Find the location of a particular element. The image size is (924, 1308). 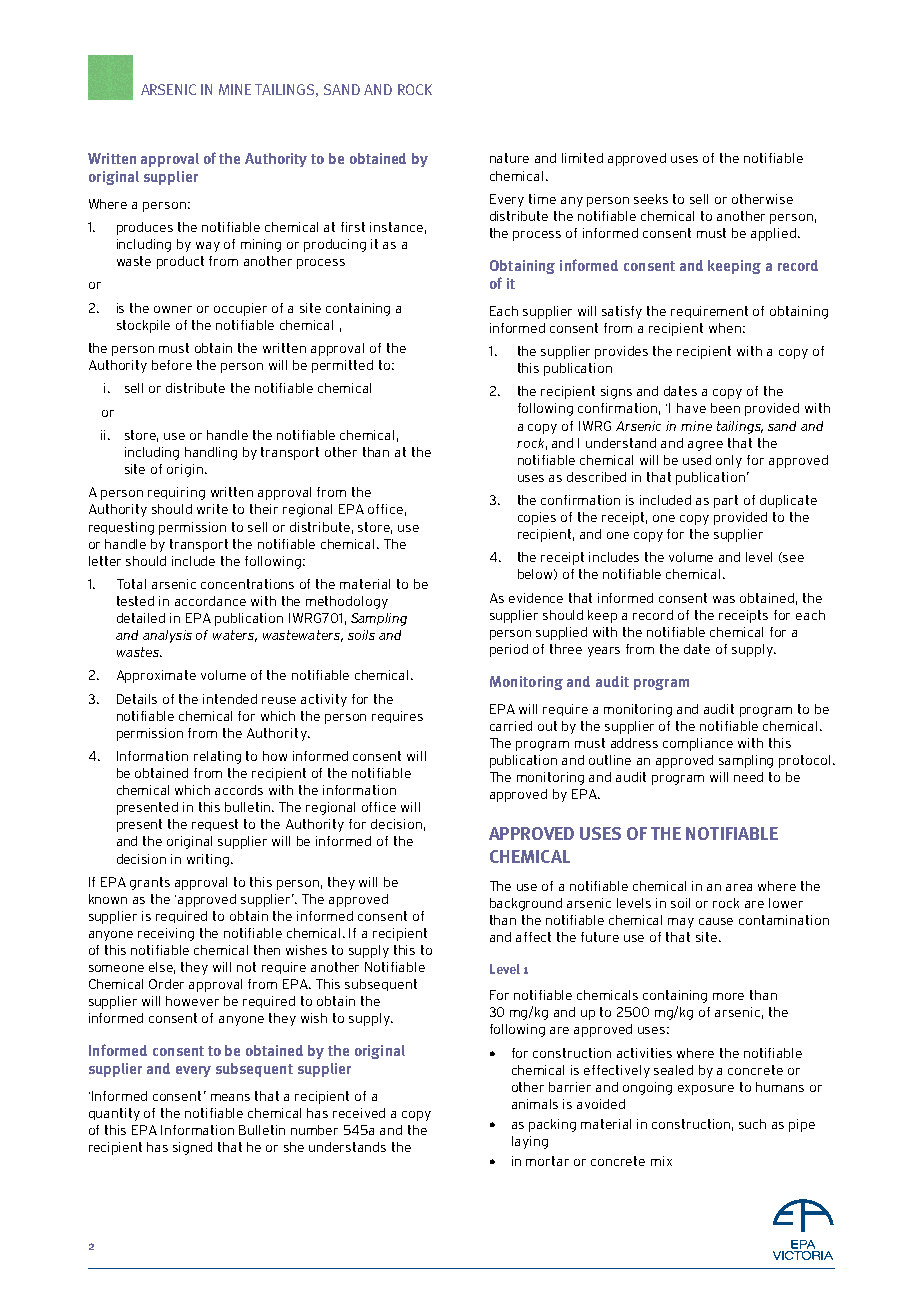

laying is located at coordinates (530, 1142).
